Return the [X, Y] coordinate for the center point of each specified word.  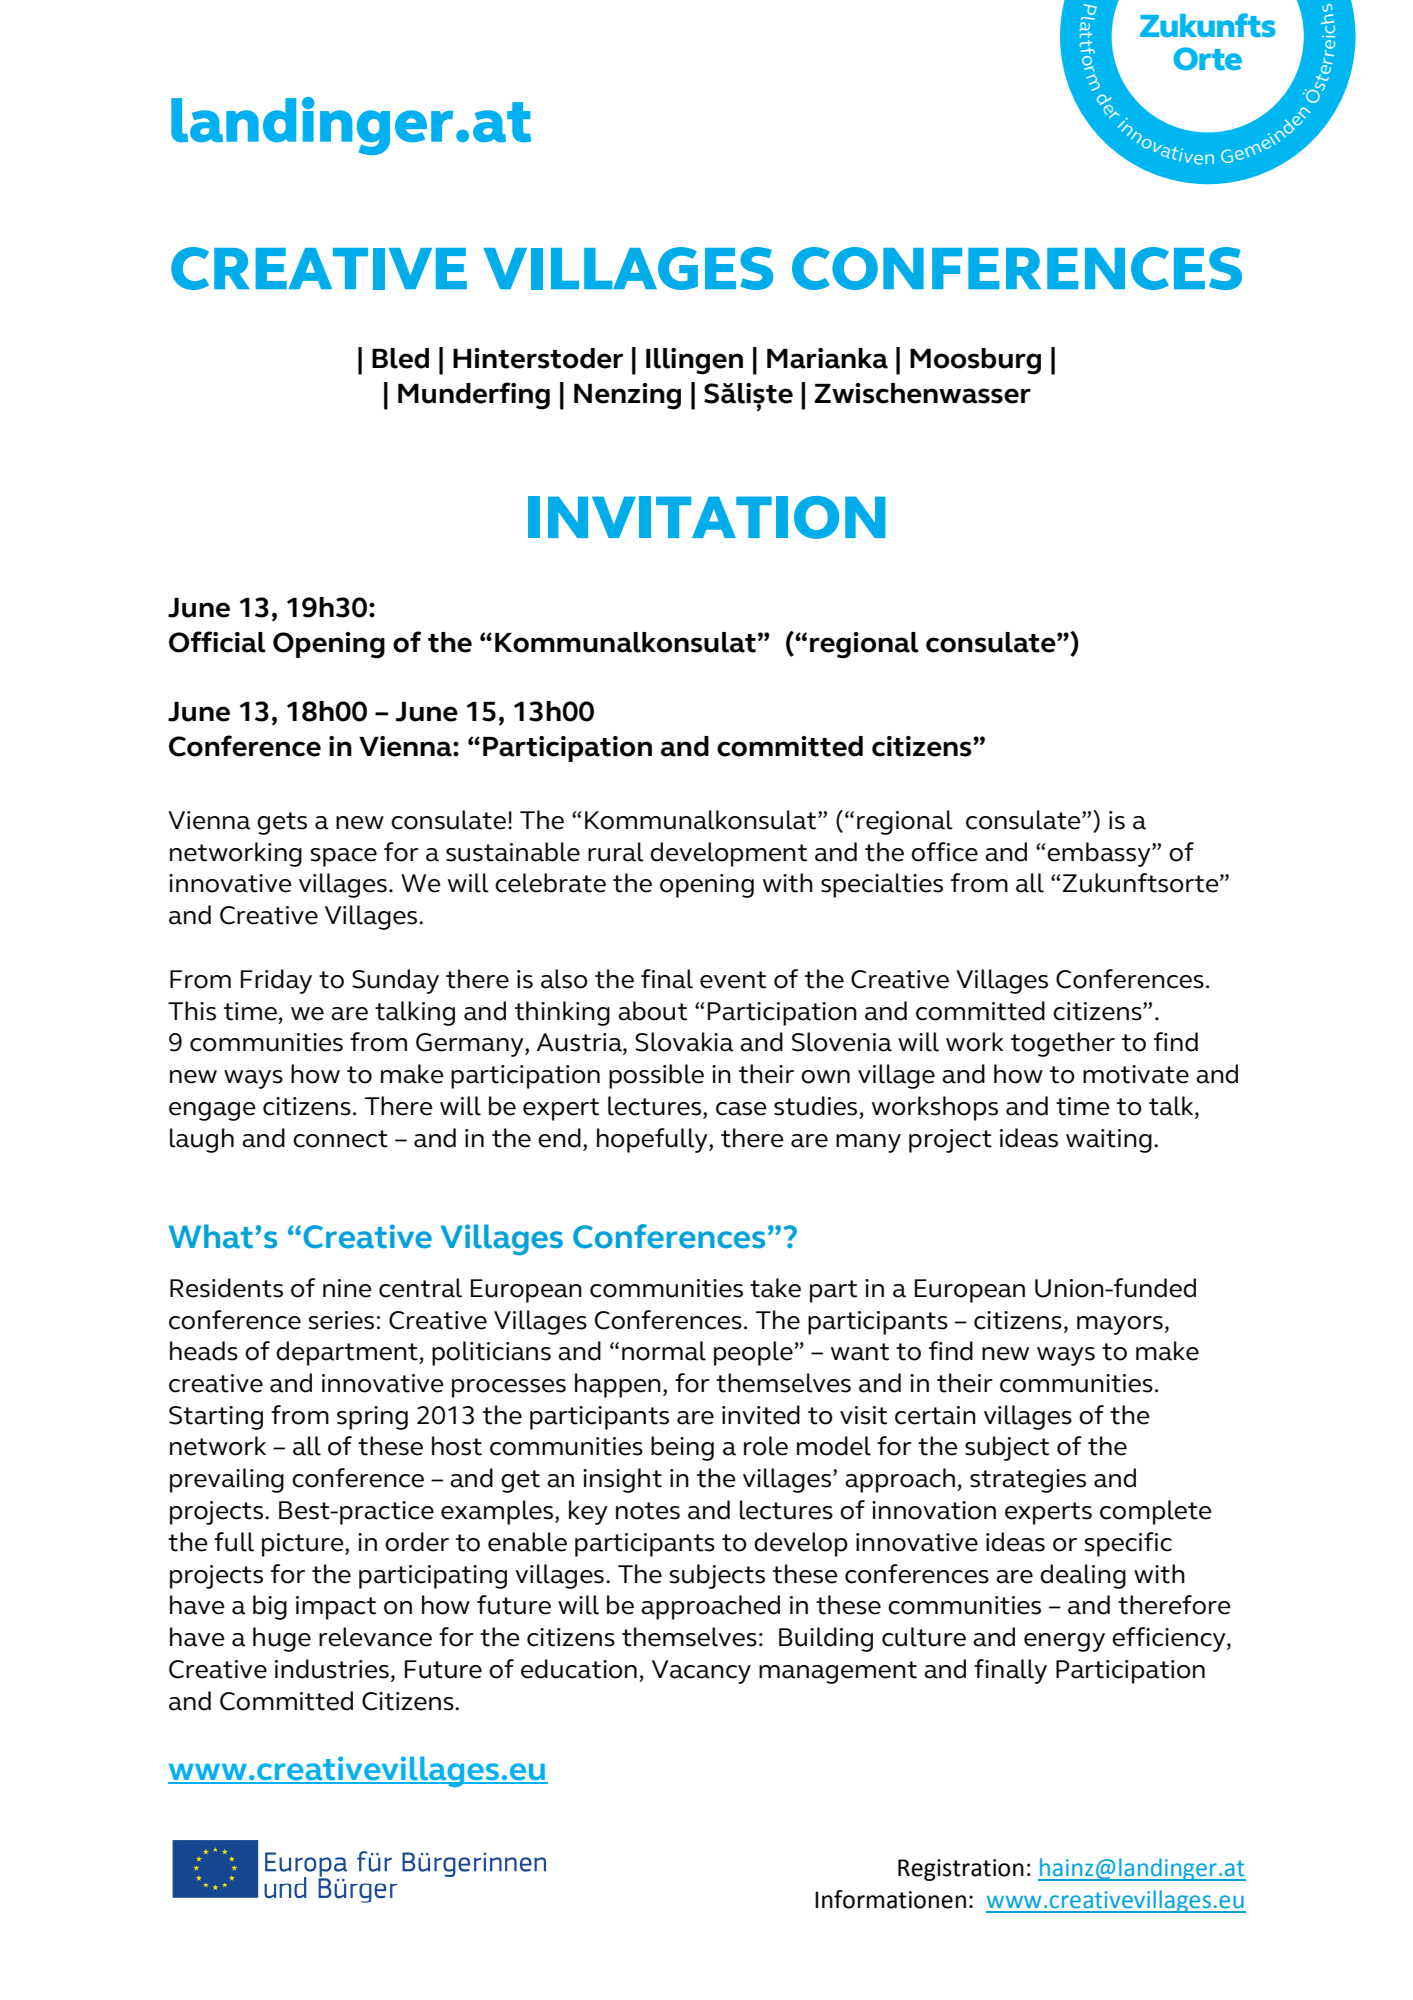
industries [332, 1669]
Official [217, 642]
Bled [400, 358]
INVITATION [706, 517]
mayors [1120, 1325]
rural [616, 852]
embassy [1100, 854]
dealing [1083, 1576]
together [1063, 1044]
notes [648, 1511]
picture [304, 1545]
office [944, 852]
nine [347, 1288]
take [775, 1288]
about [652, 1011]
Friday [276, 981]
